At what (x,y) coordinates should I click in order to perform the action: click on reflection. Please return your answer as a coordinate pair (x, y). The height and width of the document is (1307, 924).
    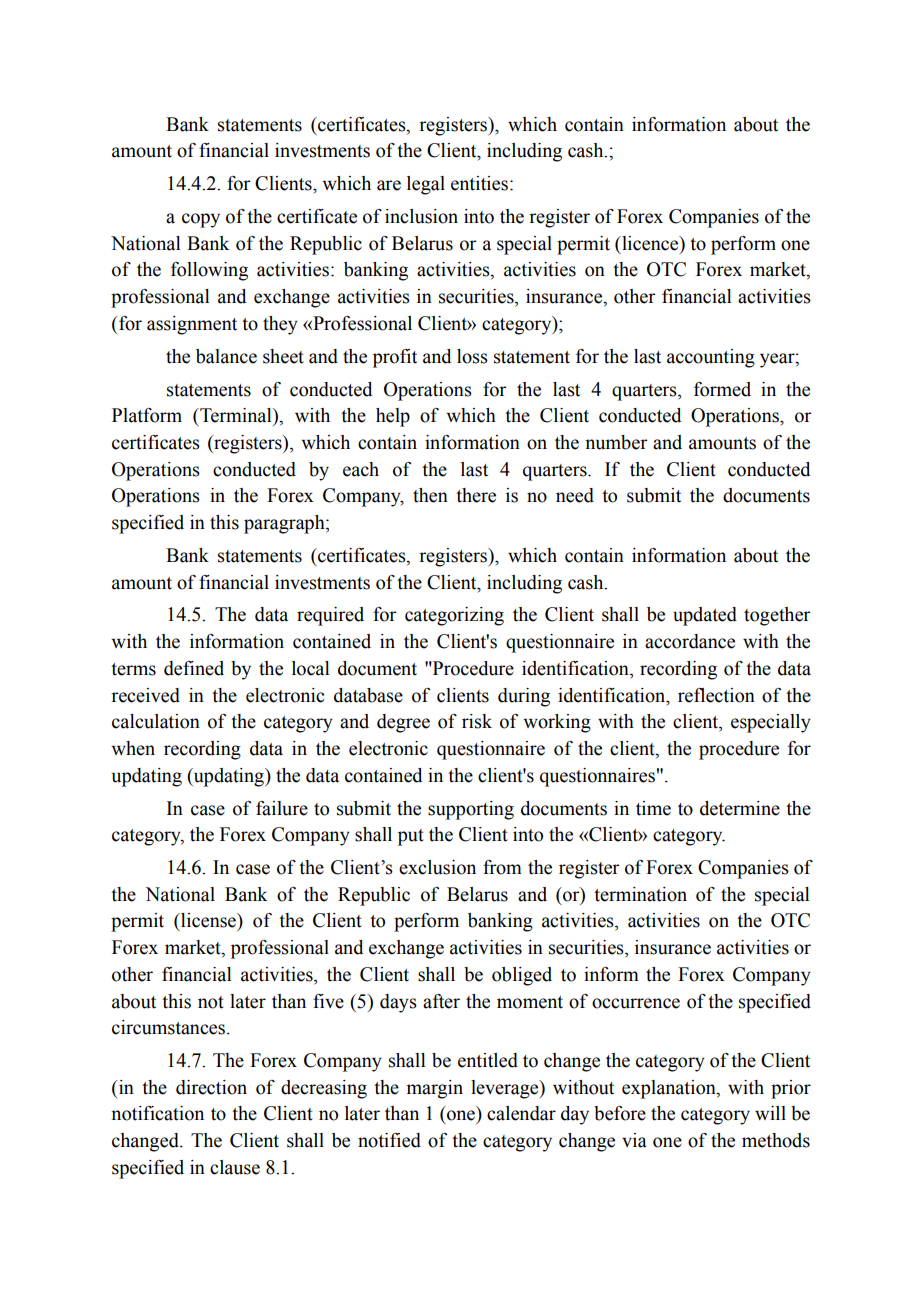
    Looking at the image, I should click on (716, 695).
